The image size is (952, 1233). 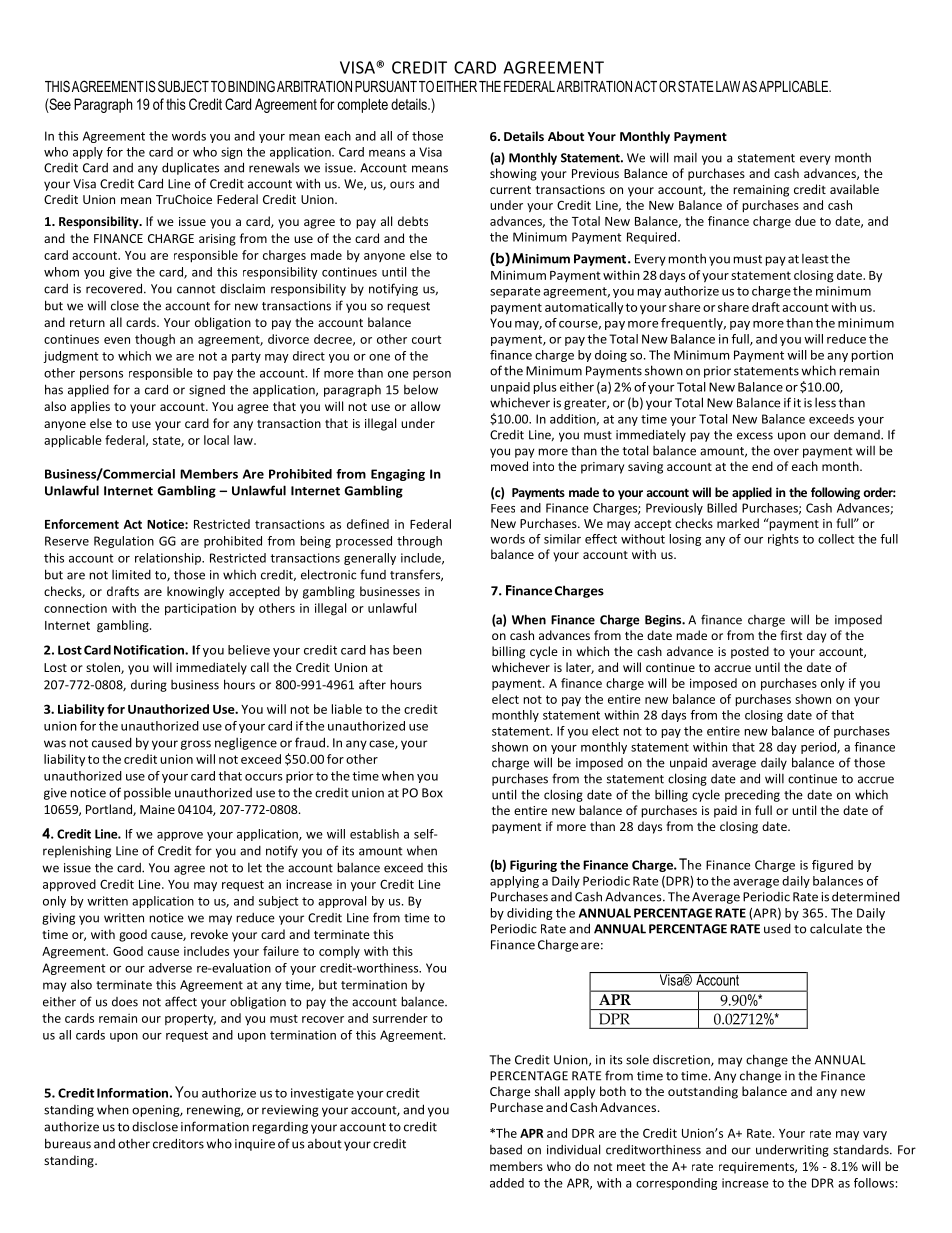 I want to click on been, so click(x=407, y=650).
